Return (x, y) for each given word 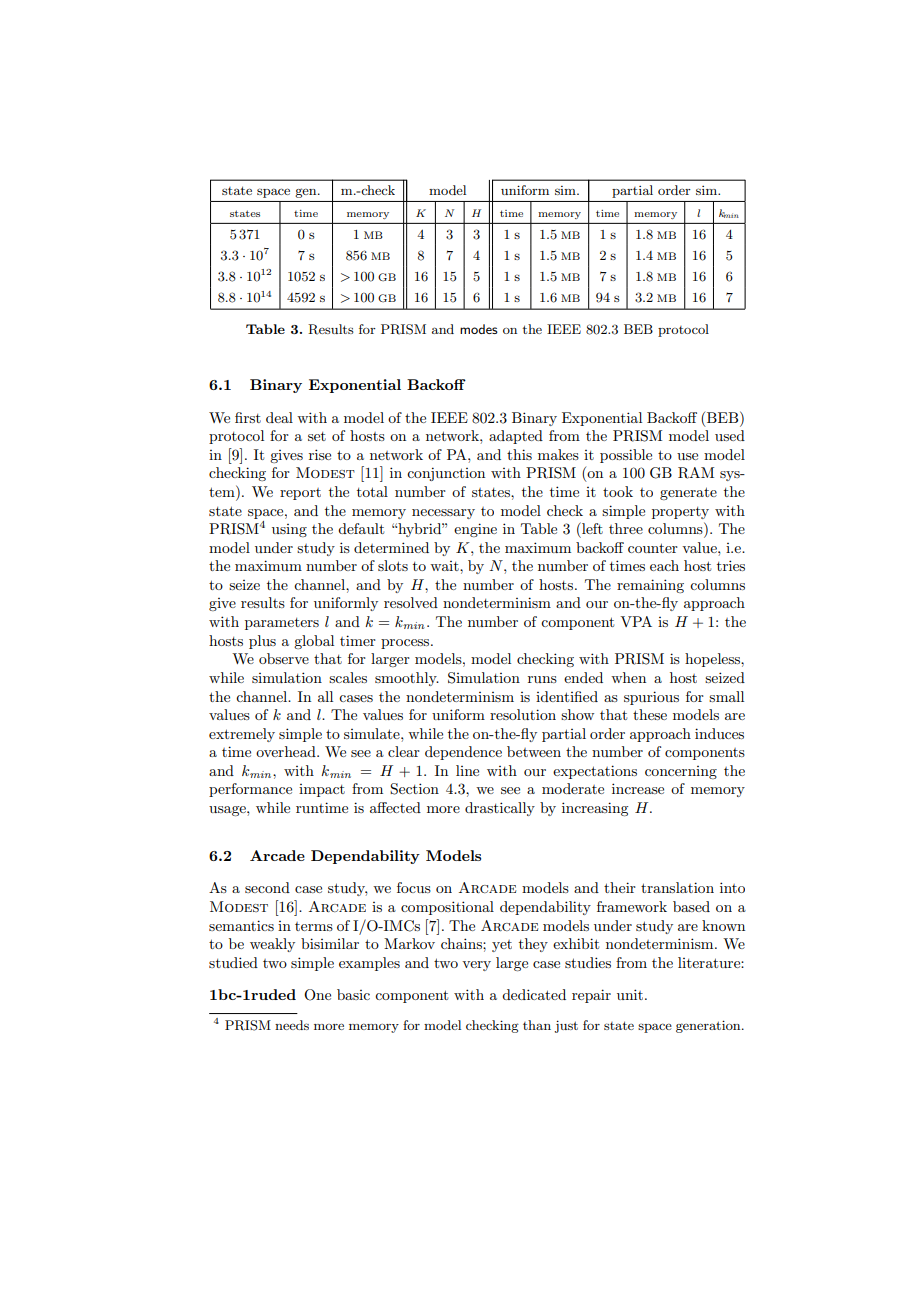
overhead (287, 751)
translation (677, 887)
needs (292, 1025)
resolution (523, 714)
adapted (516, 437)
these (650, 714)
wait (445, 566)
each (664, 565)
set (317, 436)
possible (626, 456)
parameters (282, 624)
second (267, 887)
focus (414, 887)
